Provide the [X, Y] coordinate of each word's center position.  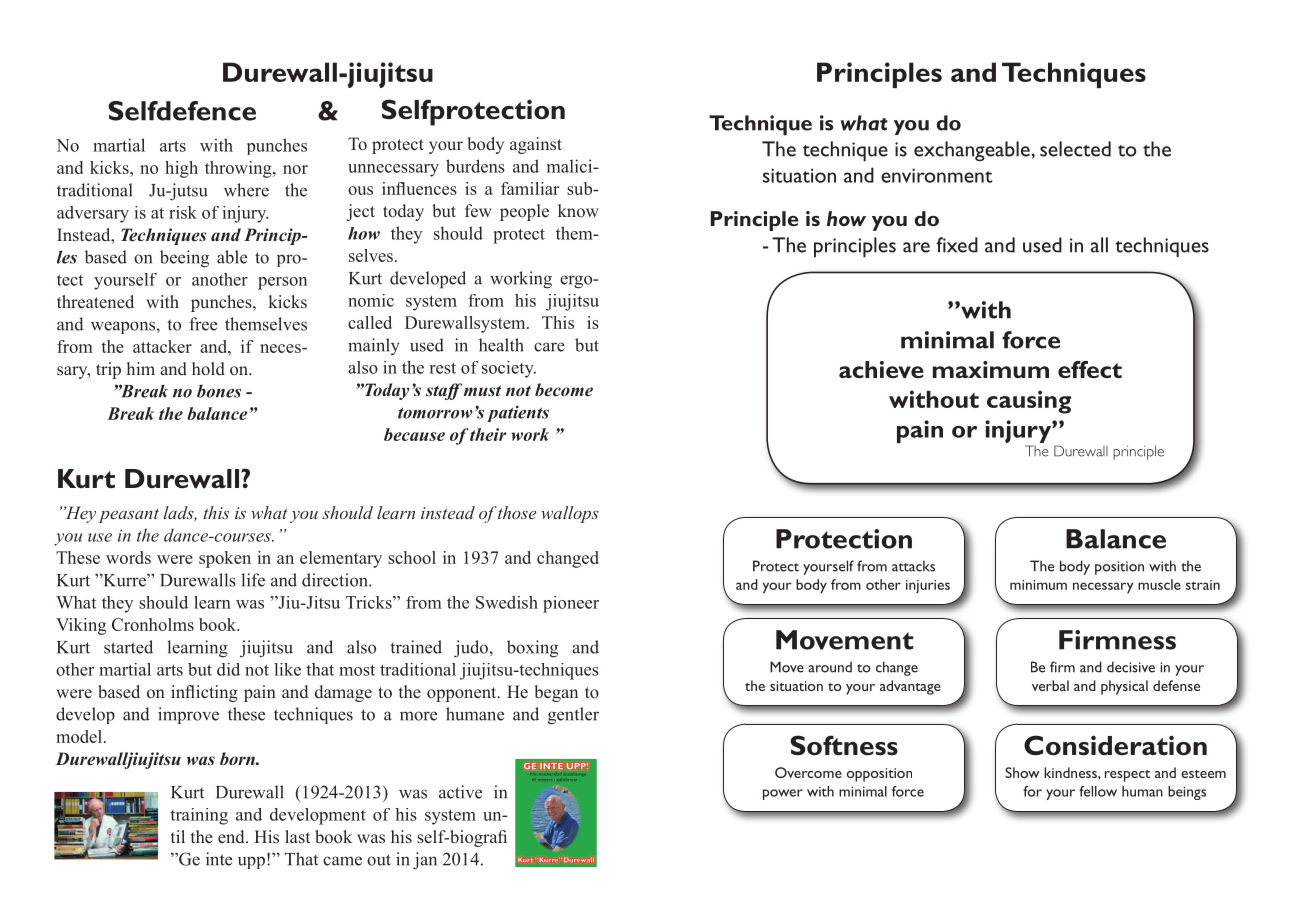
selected [1075, 149]
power [783, 794]
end [232, 836]
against [536, 145]
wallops [570, 514]
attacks [913, 566]
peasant [129, 516]
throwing [239, 169]
